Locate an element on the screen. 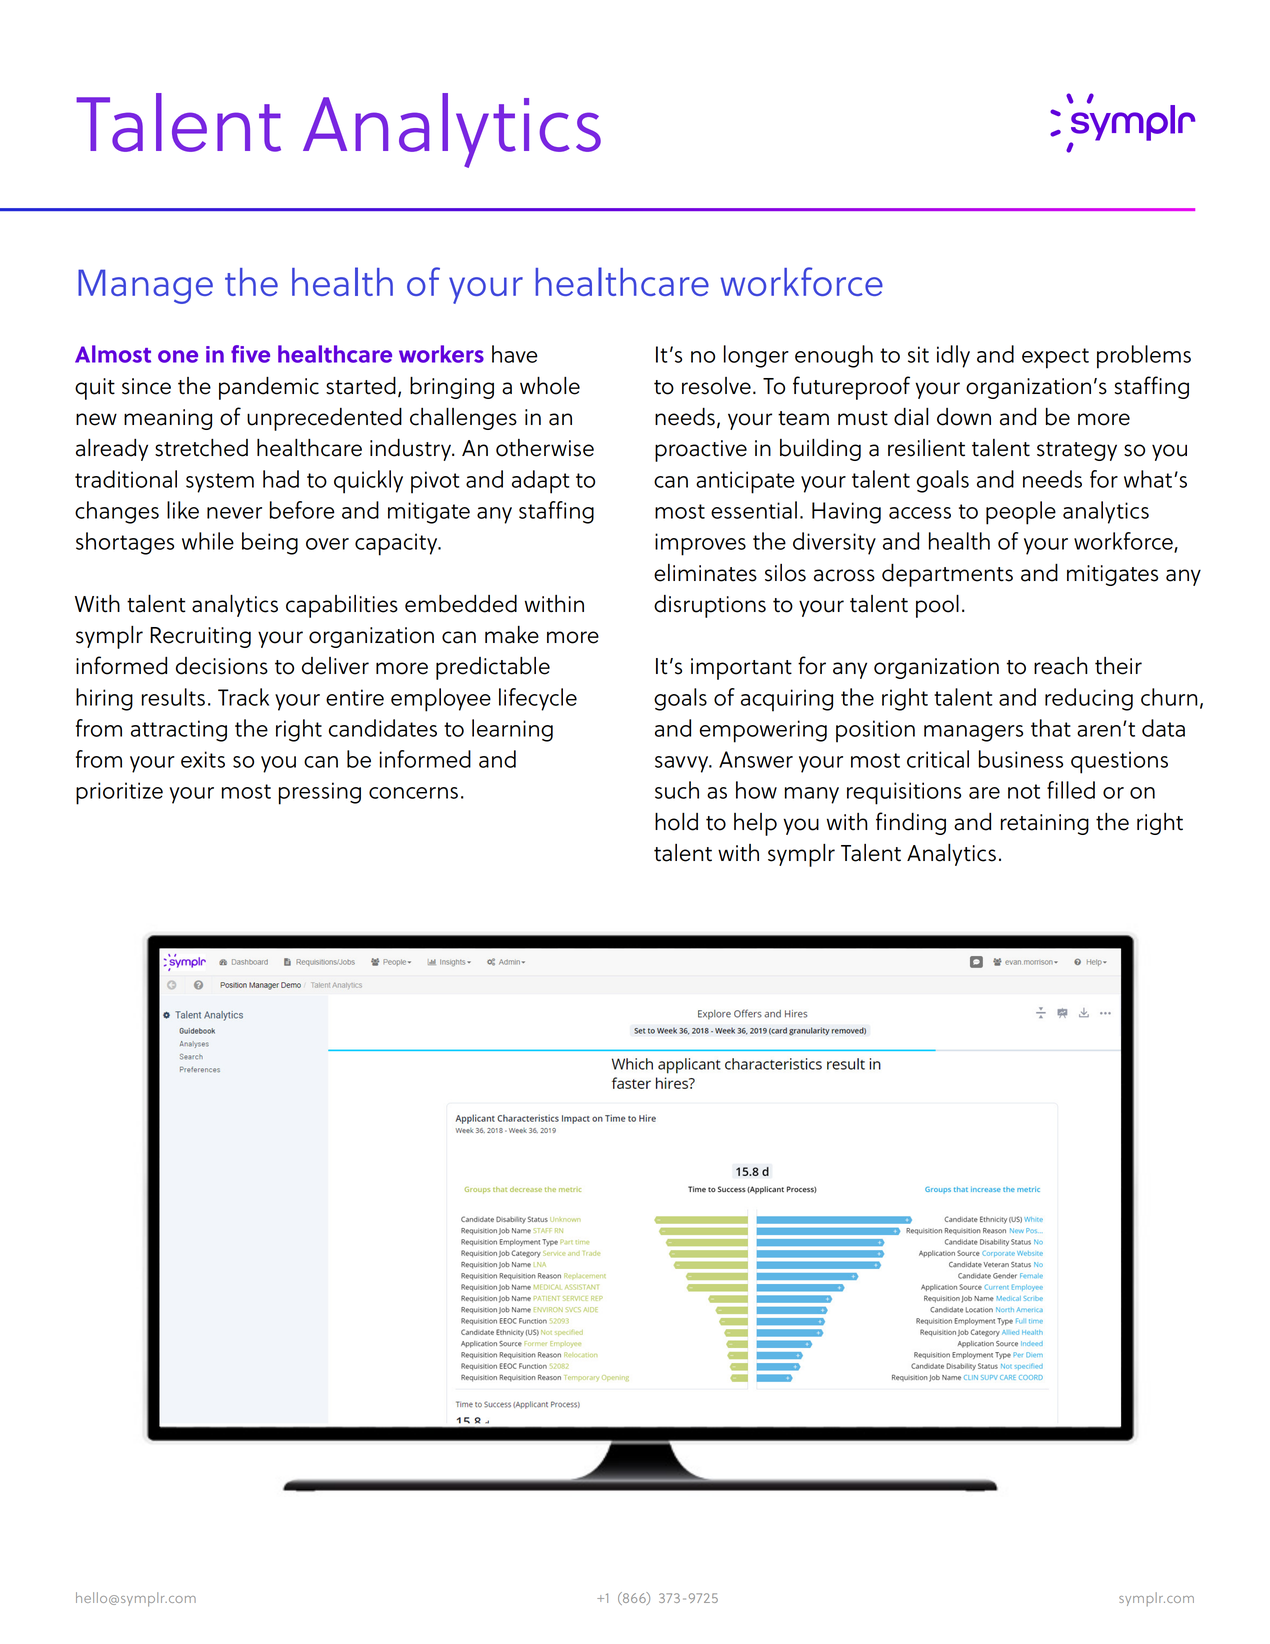  eliminates is located at coordinates (705, 573).
